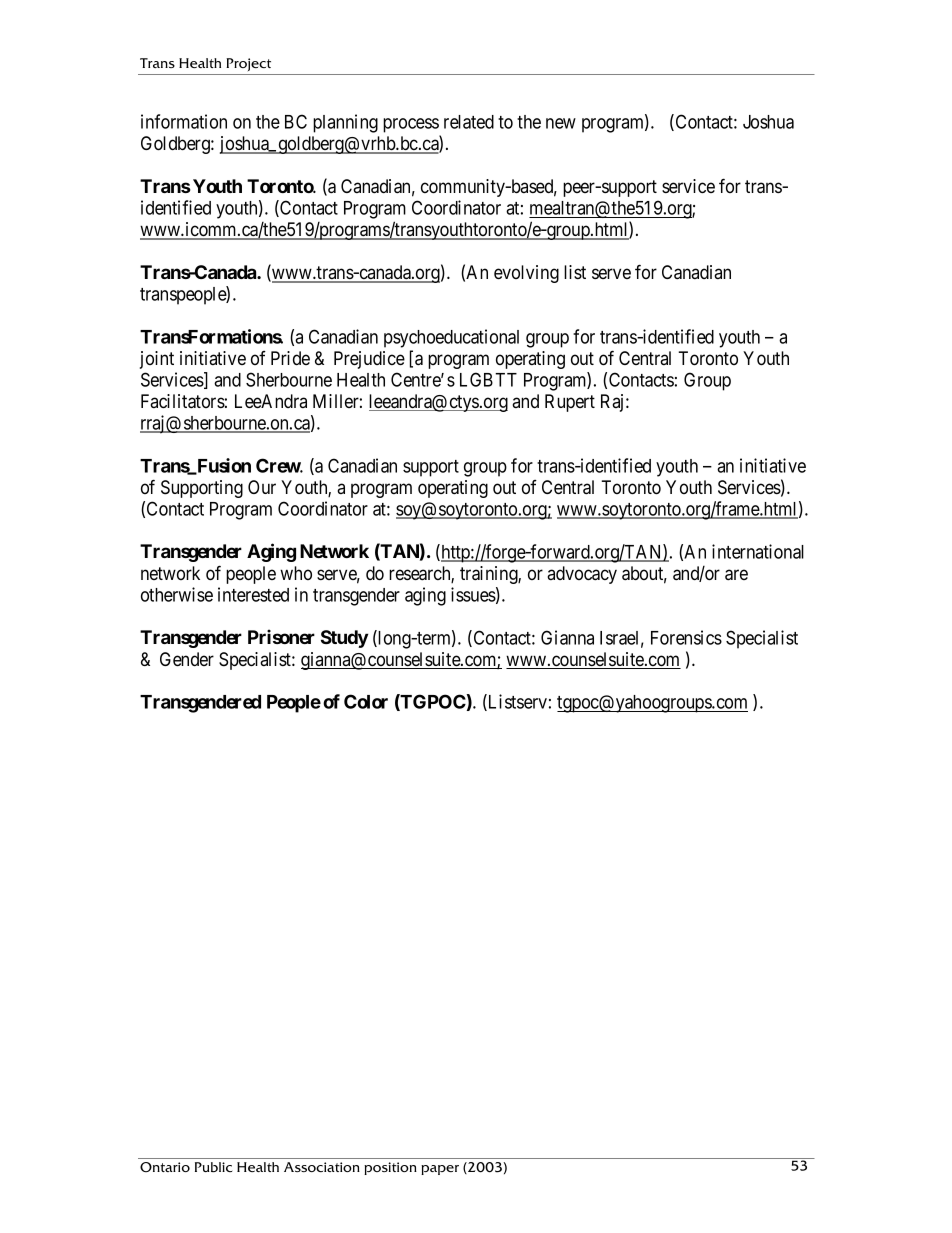  What do you see at coordinates (344, 639) in the page?
I see `Study` at bounding box center [344, 639].
